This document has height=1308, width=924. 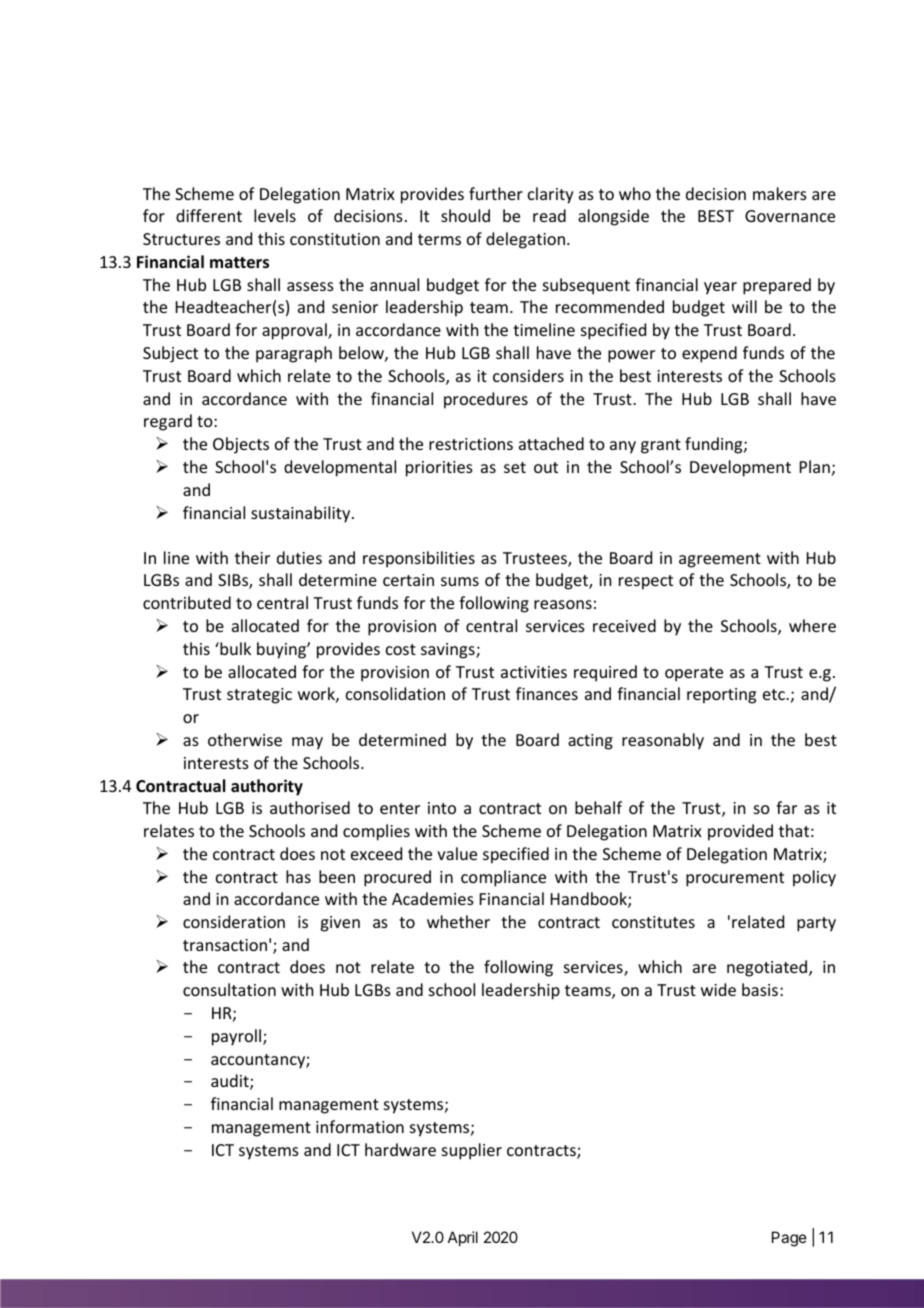 I want to click on negotiated, so click(x=768, y=968).
